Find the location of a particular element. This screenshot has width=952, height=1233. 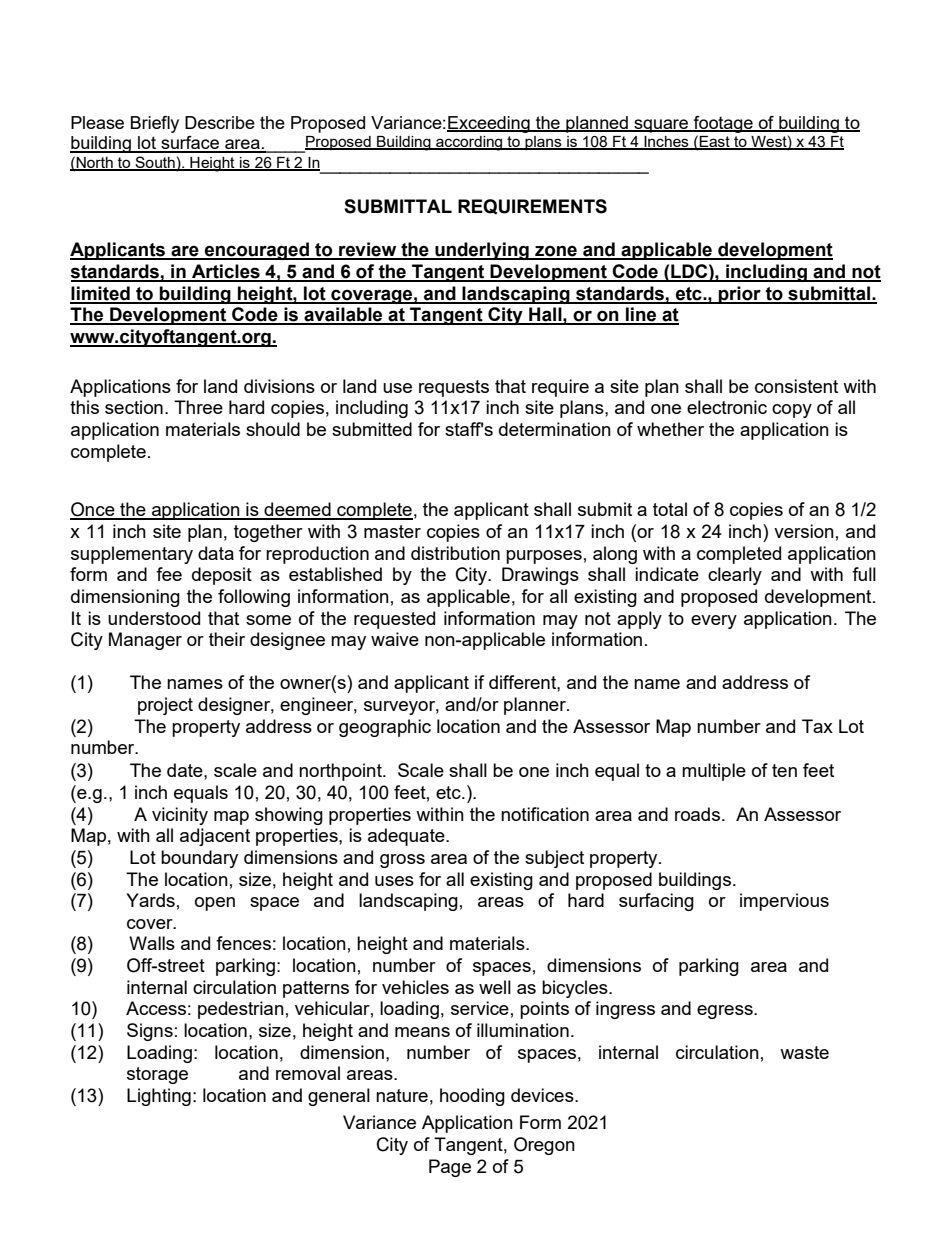

East is located at coordinates (715, 143).
